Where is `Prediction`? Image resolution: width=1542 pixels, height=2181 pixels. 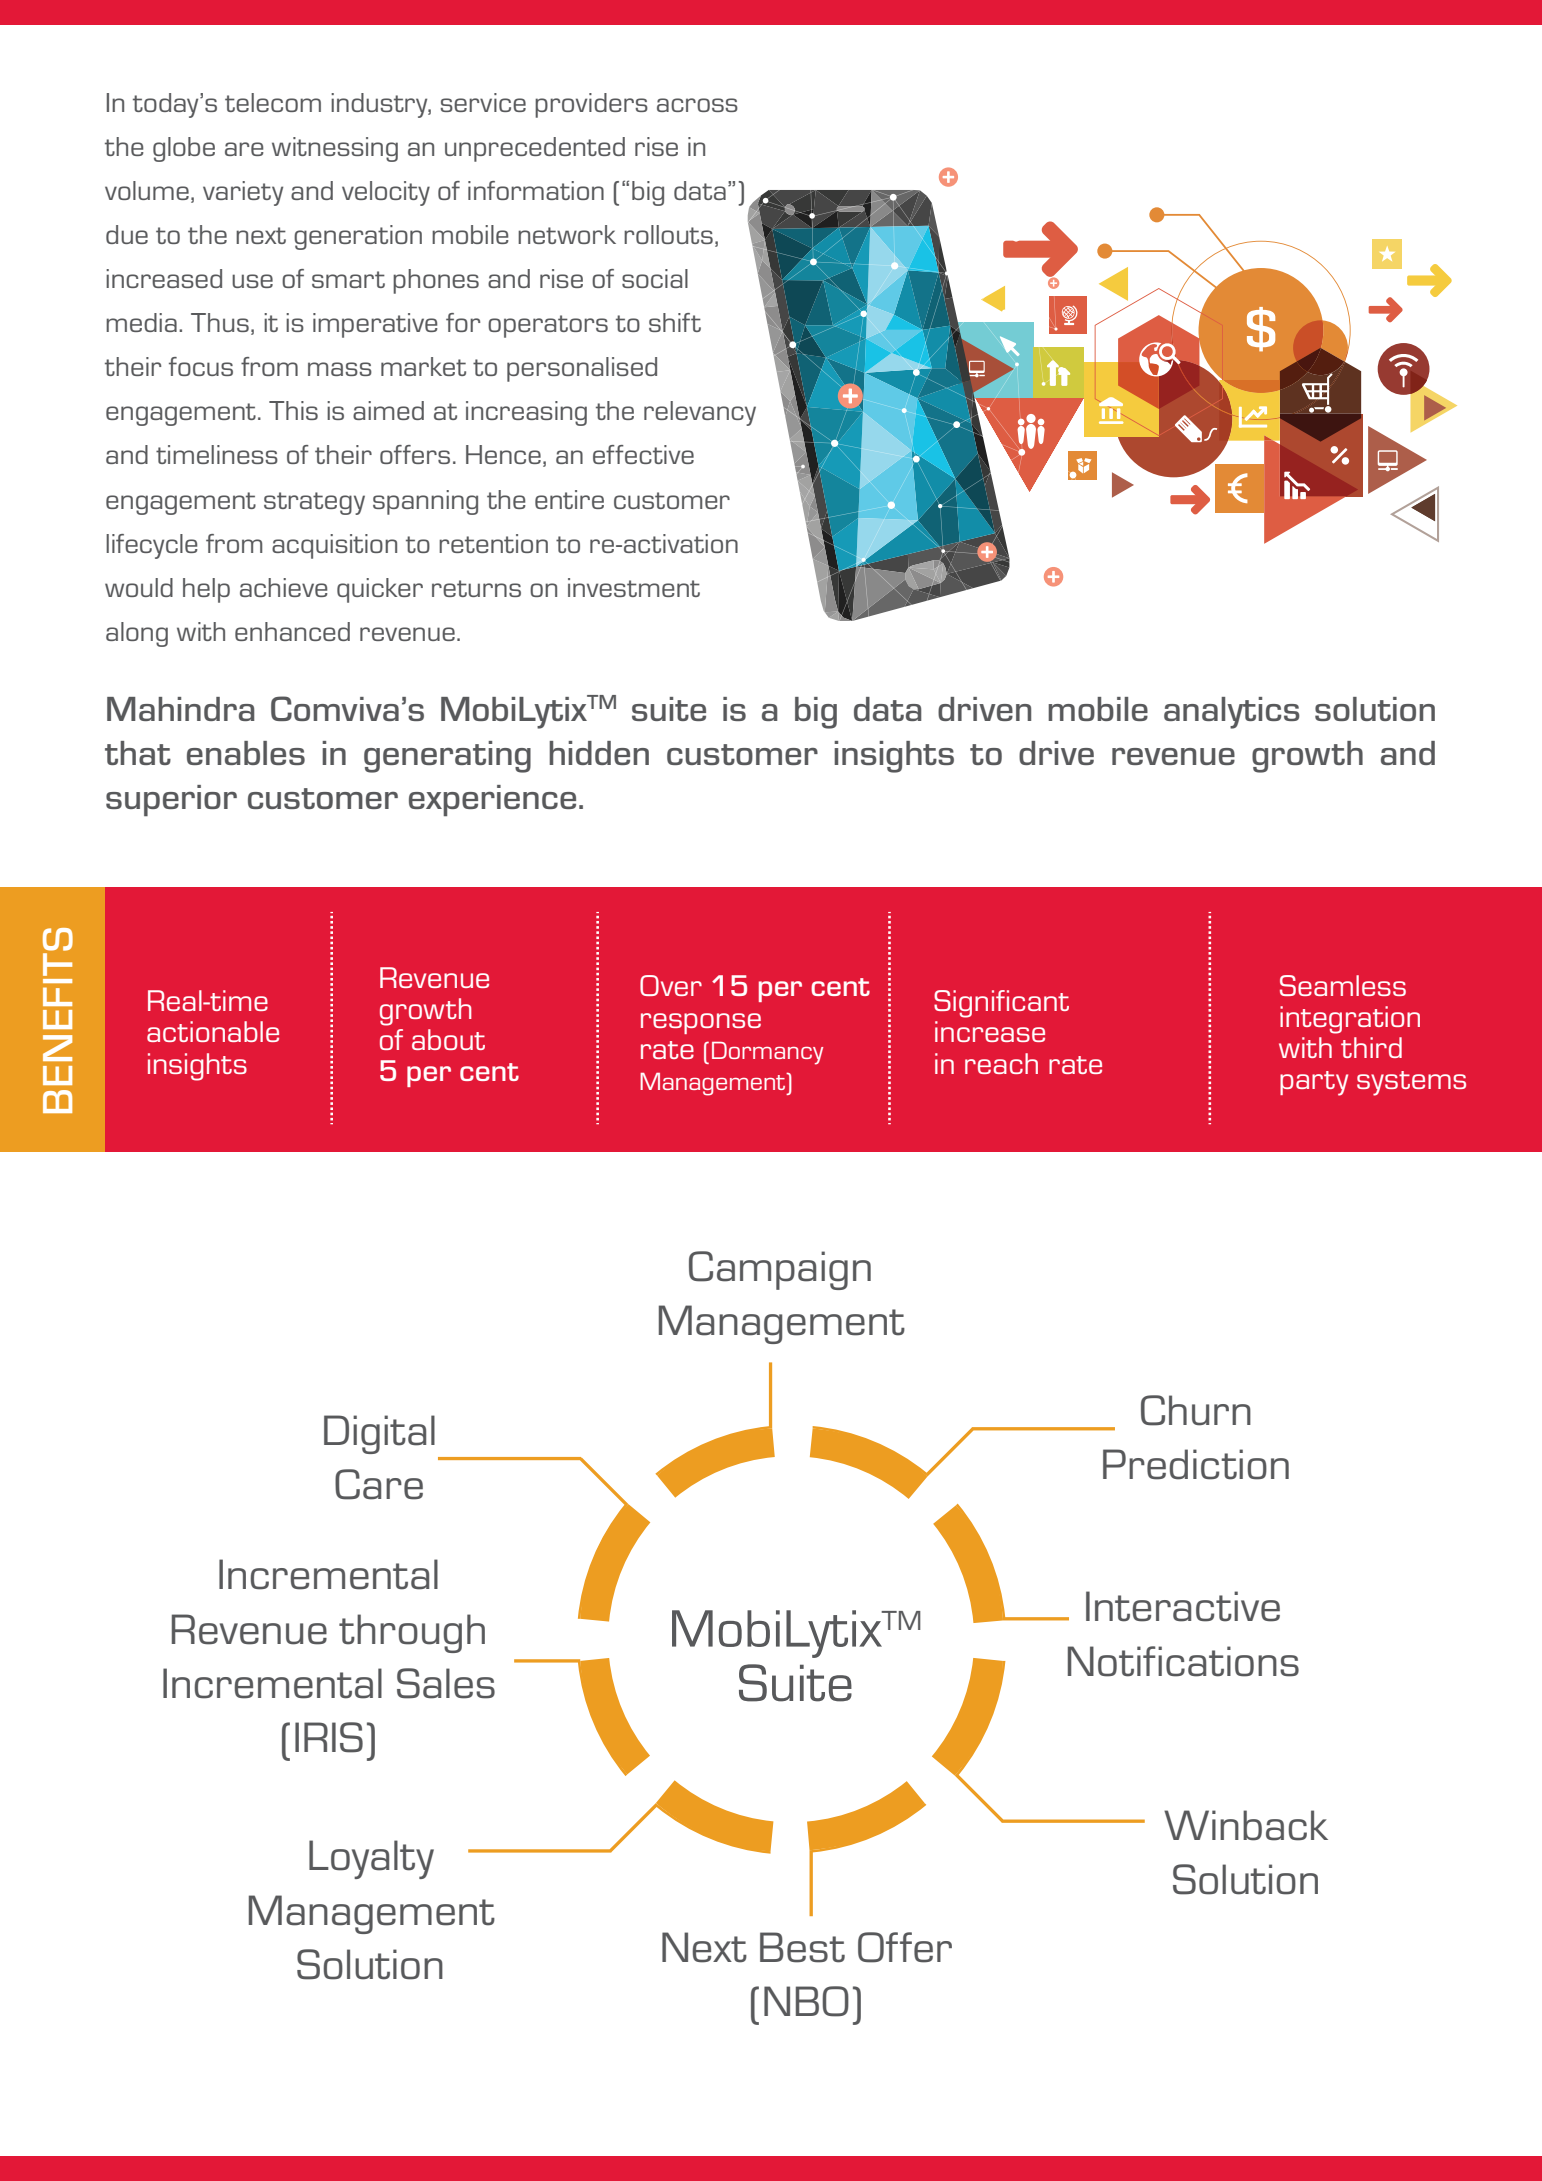 Prediction is located at coordinates (1196, 1464).
